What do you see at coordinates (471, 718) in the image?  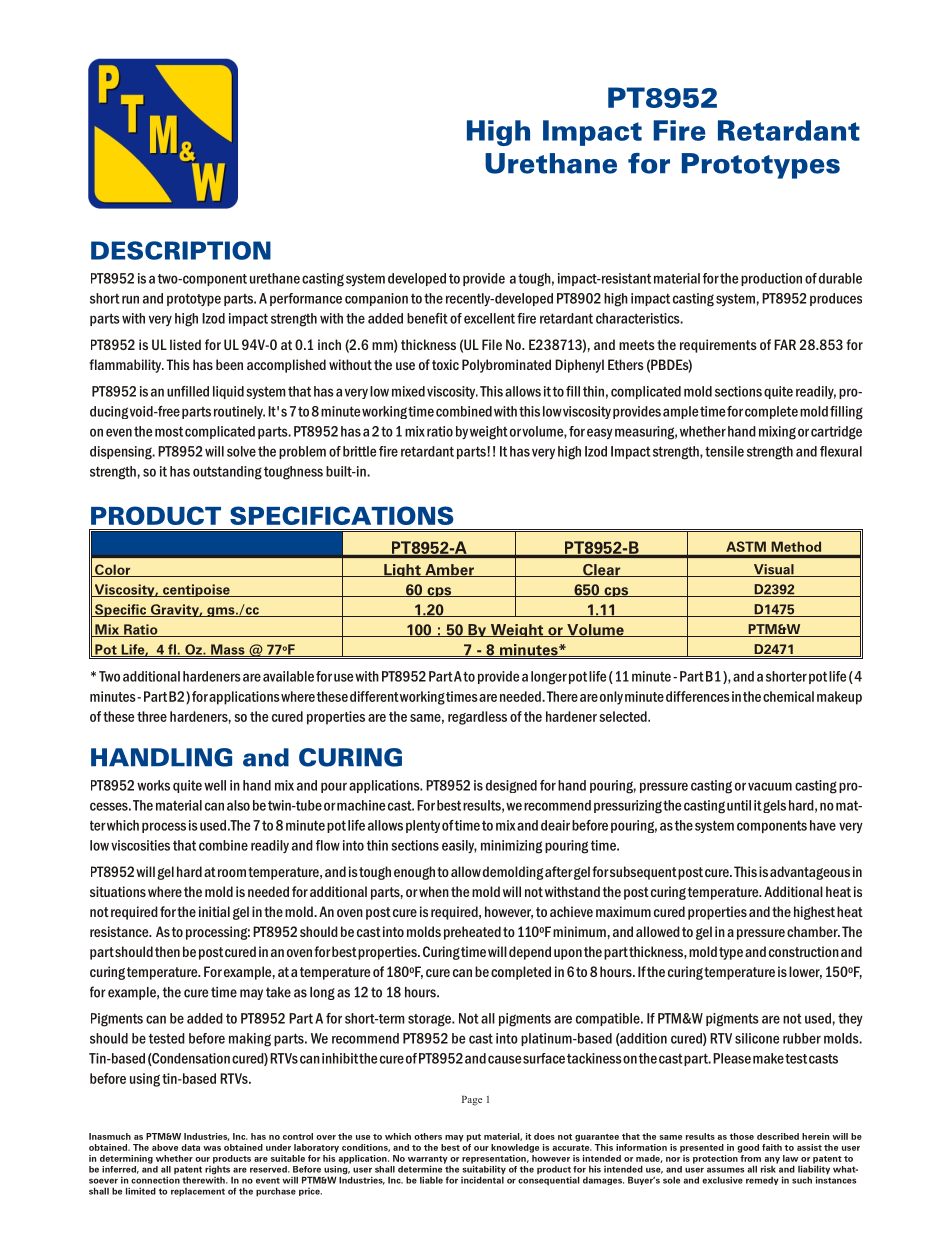 I see `gard` at bounding box center [471, 718].
